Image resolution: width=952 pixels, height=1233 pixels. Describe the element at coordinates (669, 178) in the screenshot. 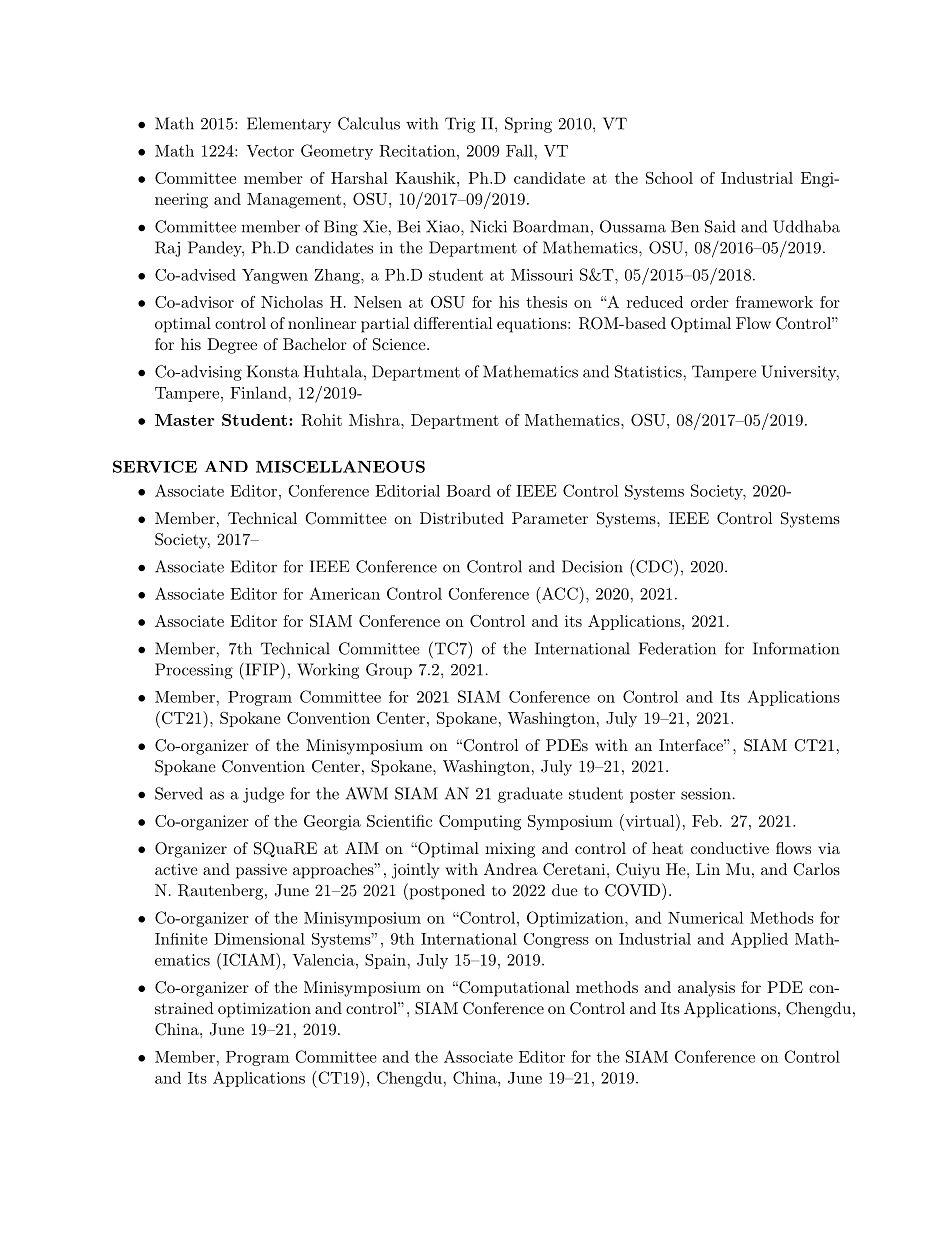

I see `School` at that location.
